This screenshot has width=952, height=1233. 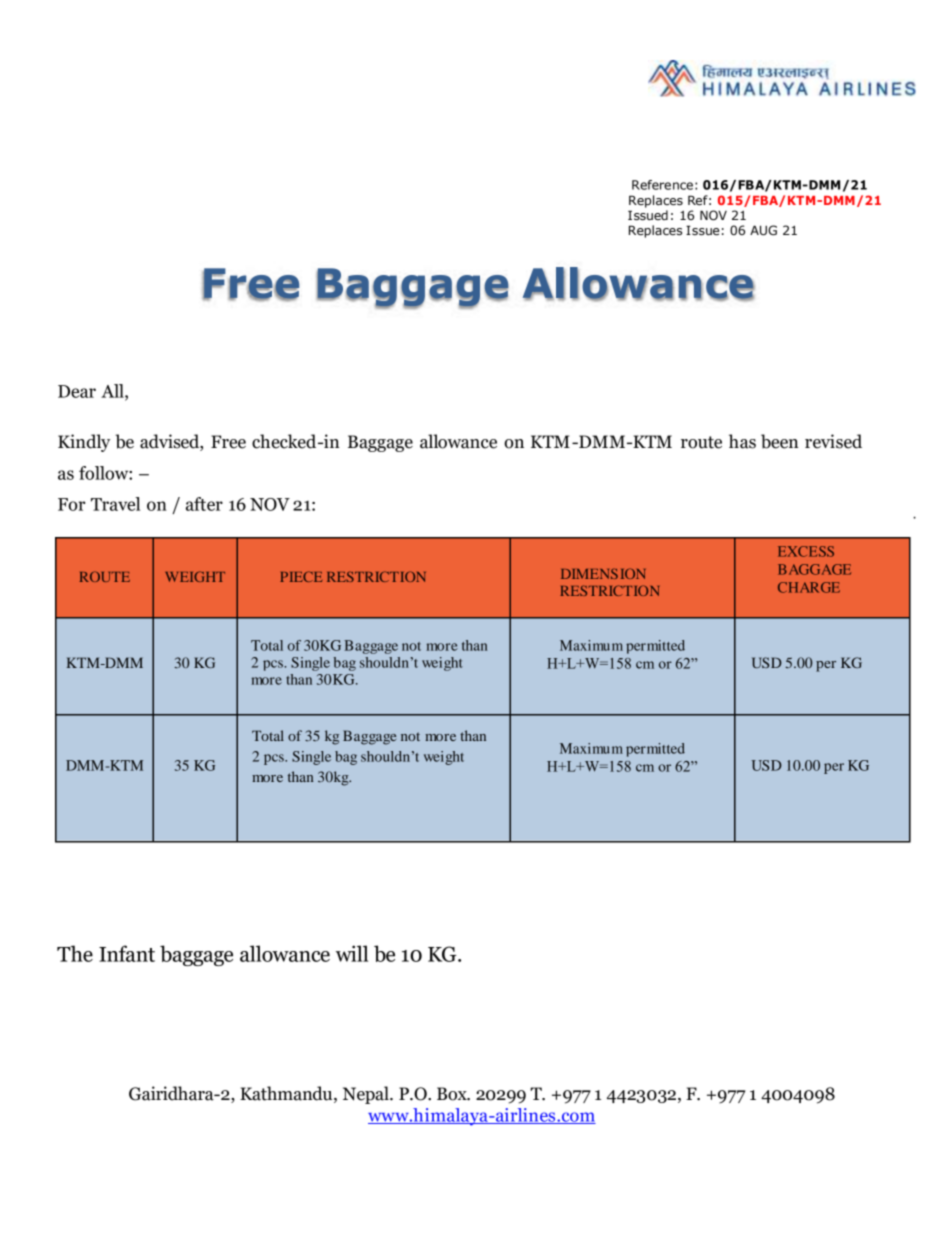 What do you see at coordinates (84, 443) in the screenshot?
I see `Kindly` at bounding box center [84, 443].
